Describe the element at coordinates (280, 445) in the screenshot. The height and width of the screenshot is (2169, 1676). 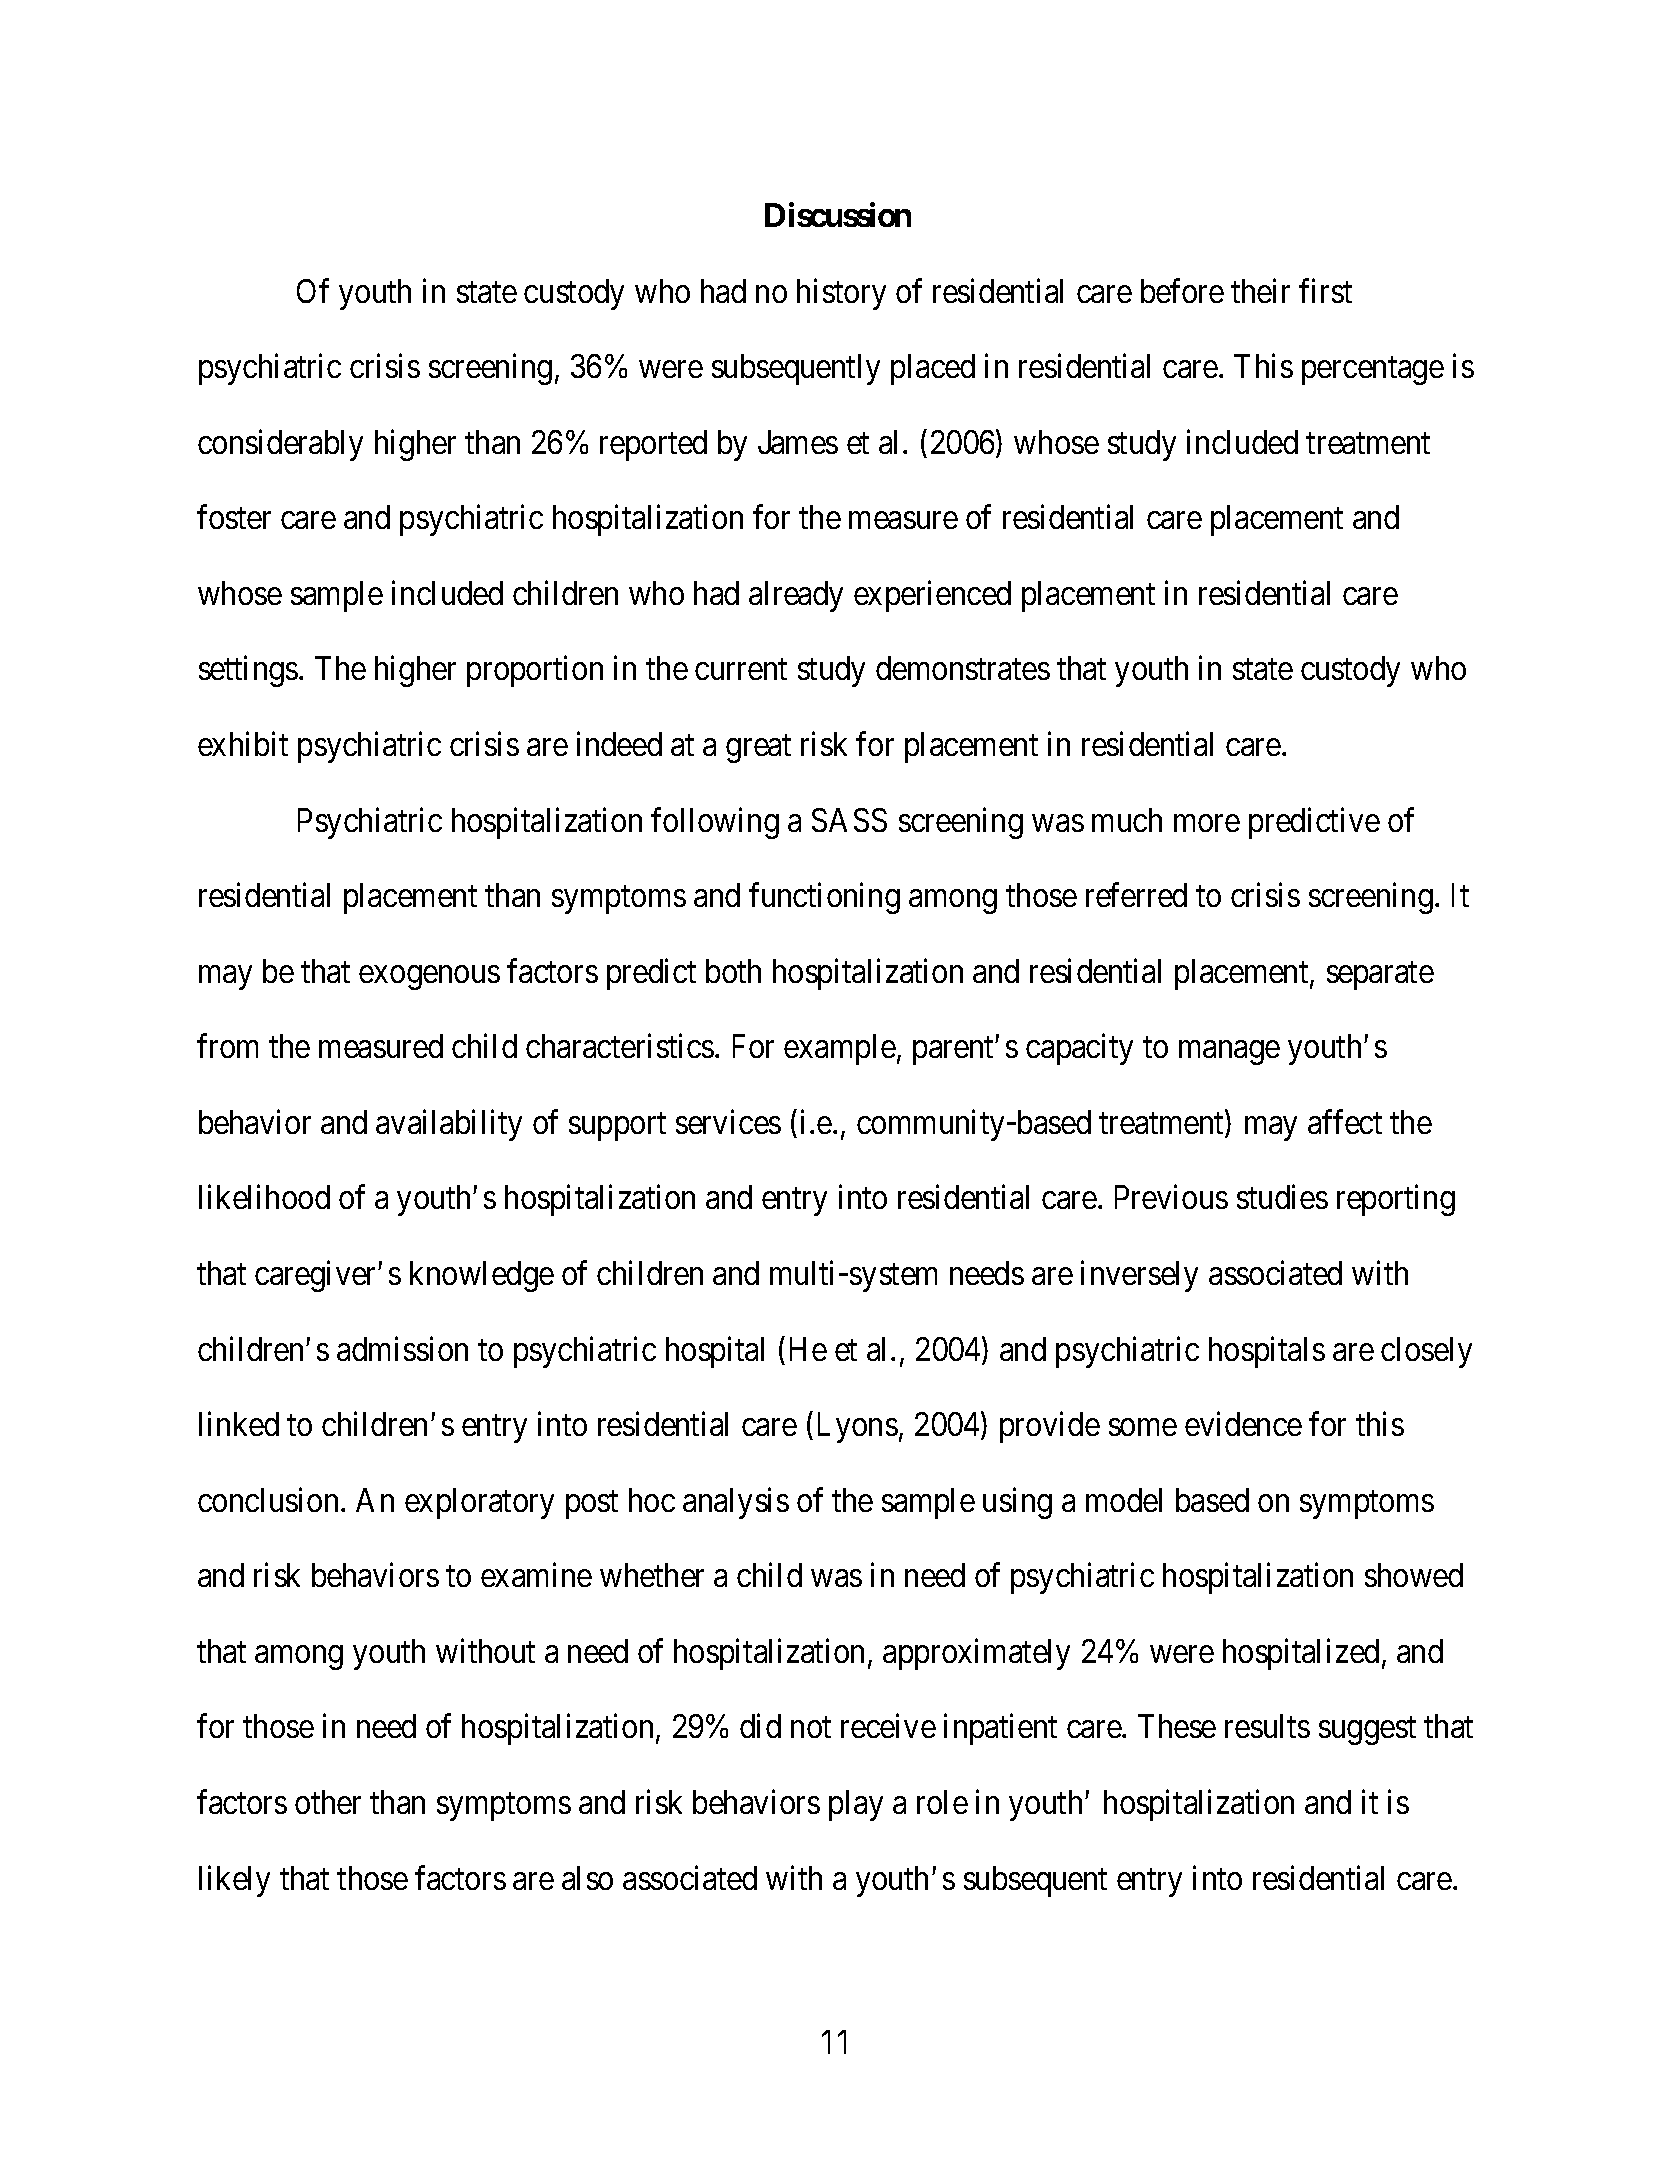
I see `considerably` at that location.
